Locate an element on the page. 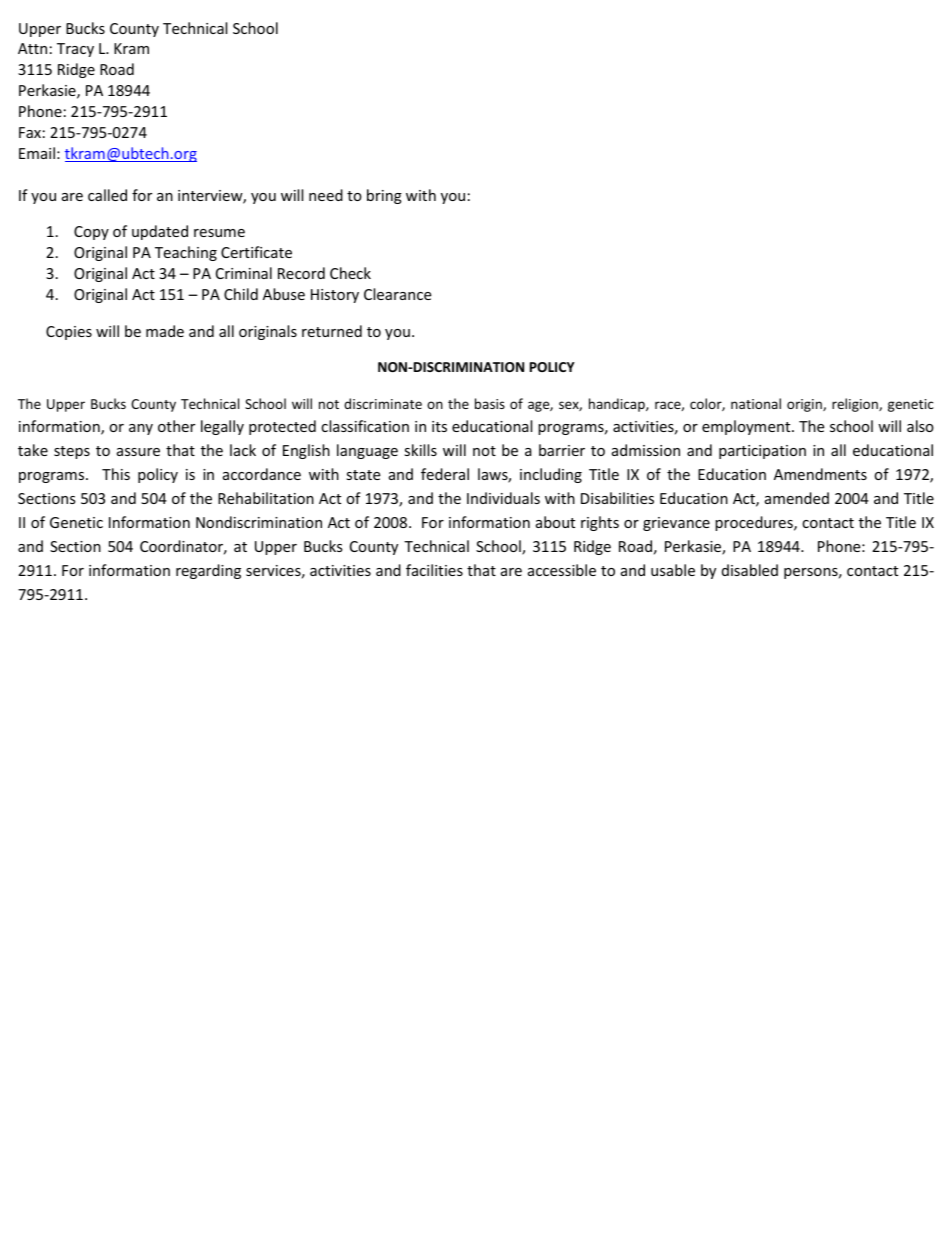 The height and width of the page is (1233, 952). its is located at coordinates (439, 426).
